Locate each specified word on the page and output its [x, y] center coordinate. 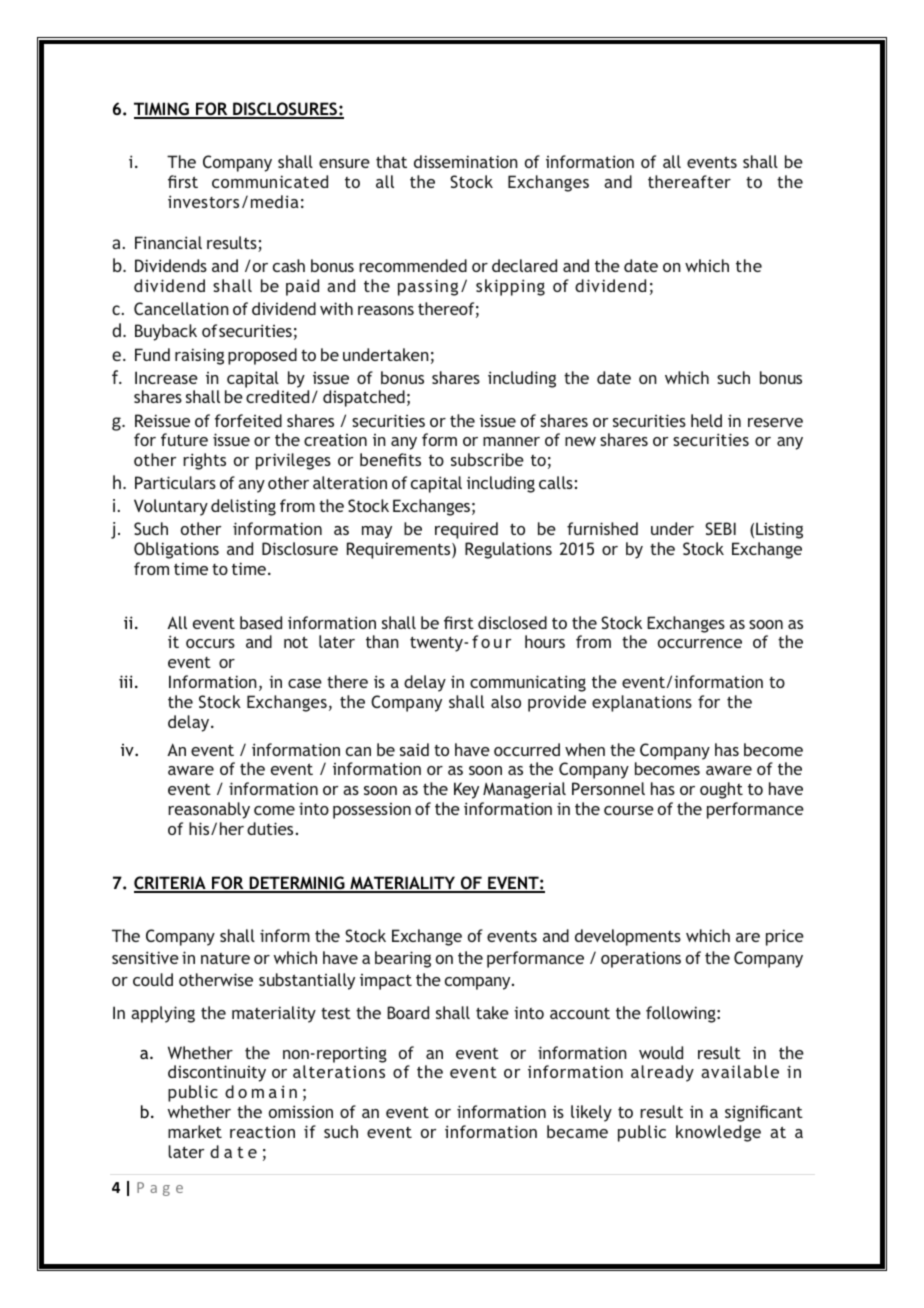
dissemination [466, 161]
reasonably [209, 810]
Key [466, 790]
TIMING [162, 110]
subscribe [487, 459]
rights [204, 461]
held [706, 420]
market [195, 1131]
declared [524, 265]
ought [721, 790]
